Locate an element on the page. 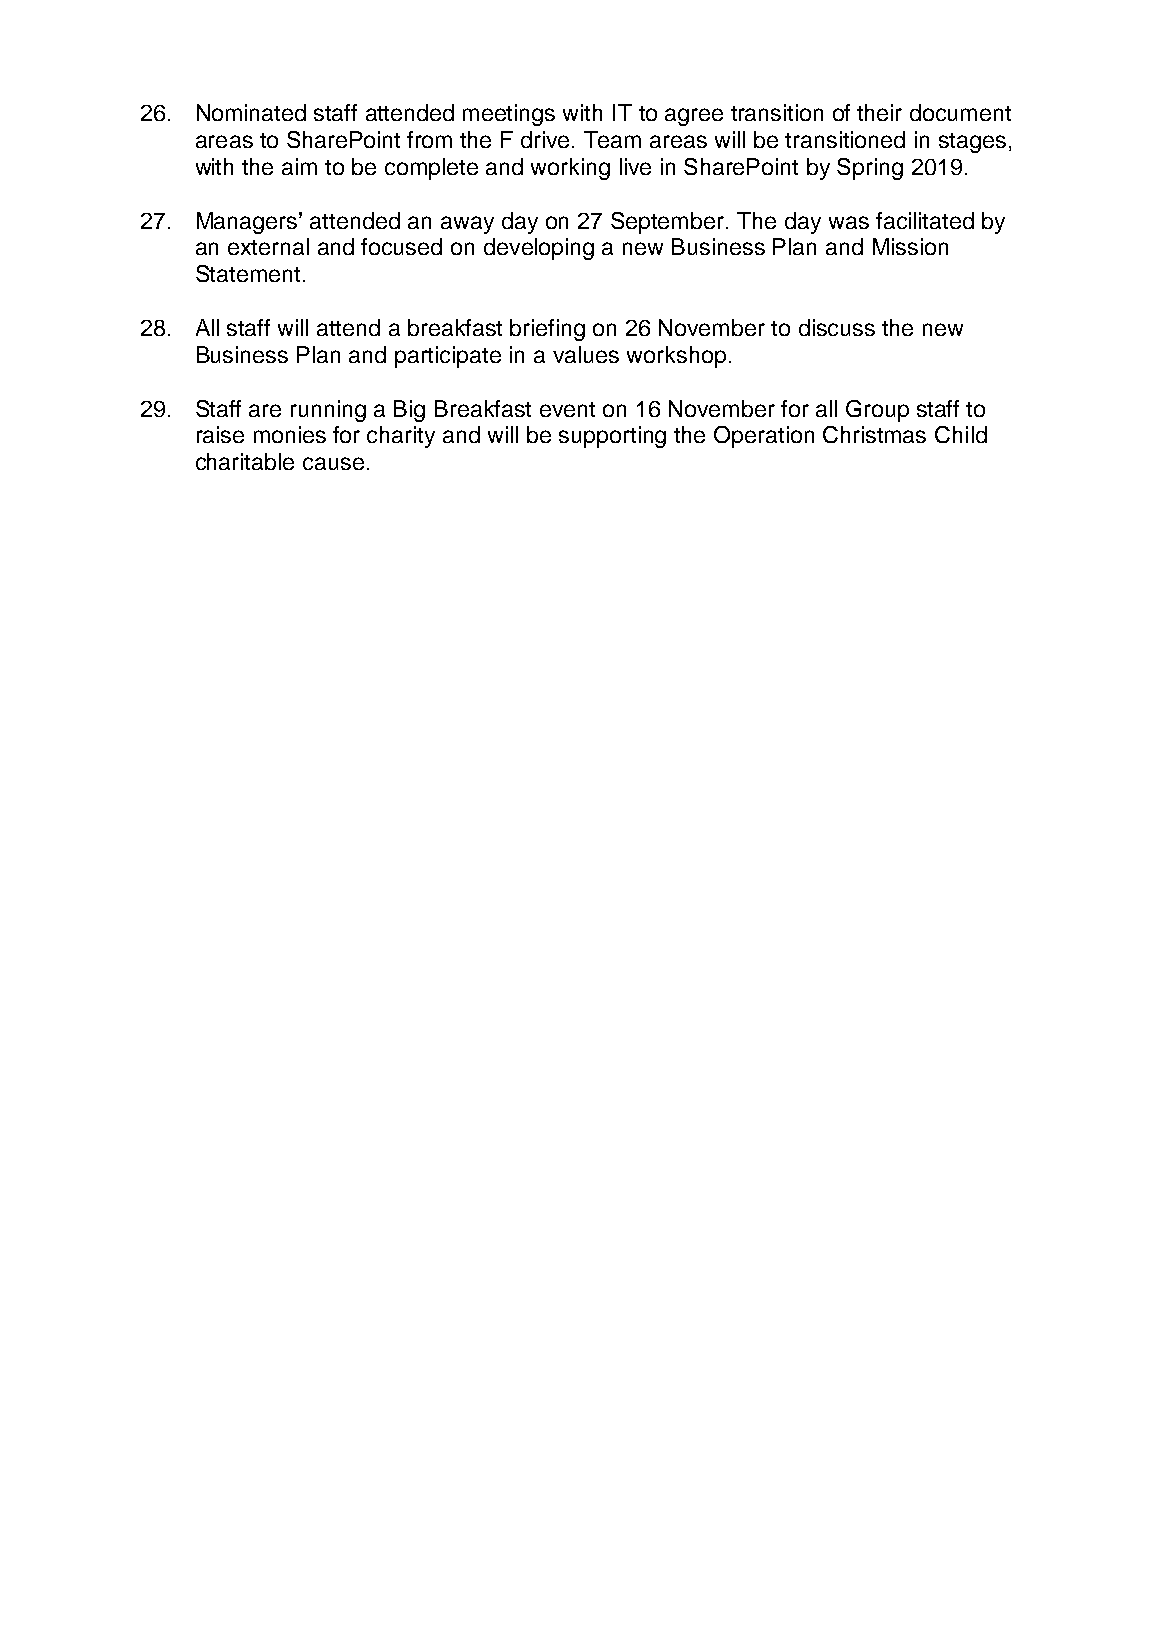 The height and width of the document is (1638, 1158). external is located at coordinates (268, 246).
